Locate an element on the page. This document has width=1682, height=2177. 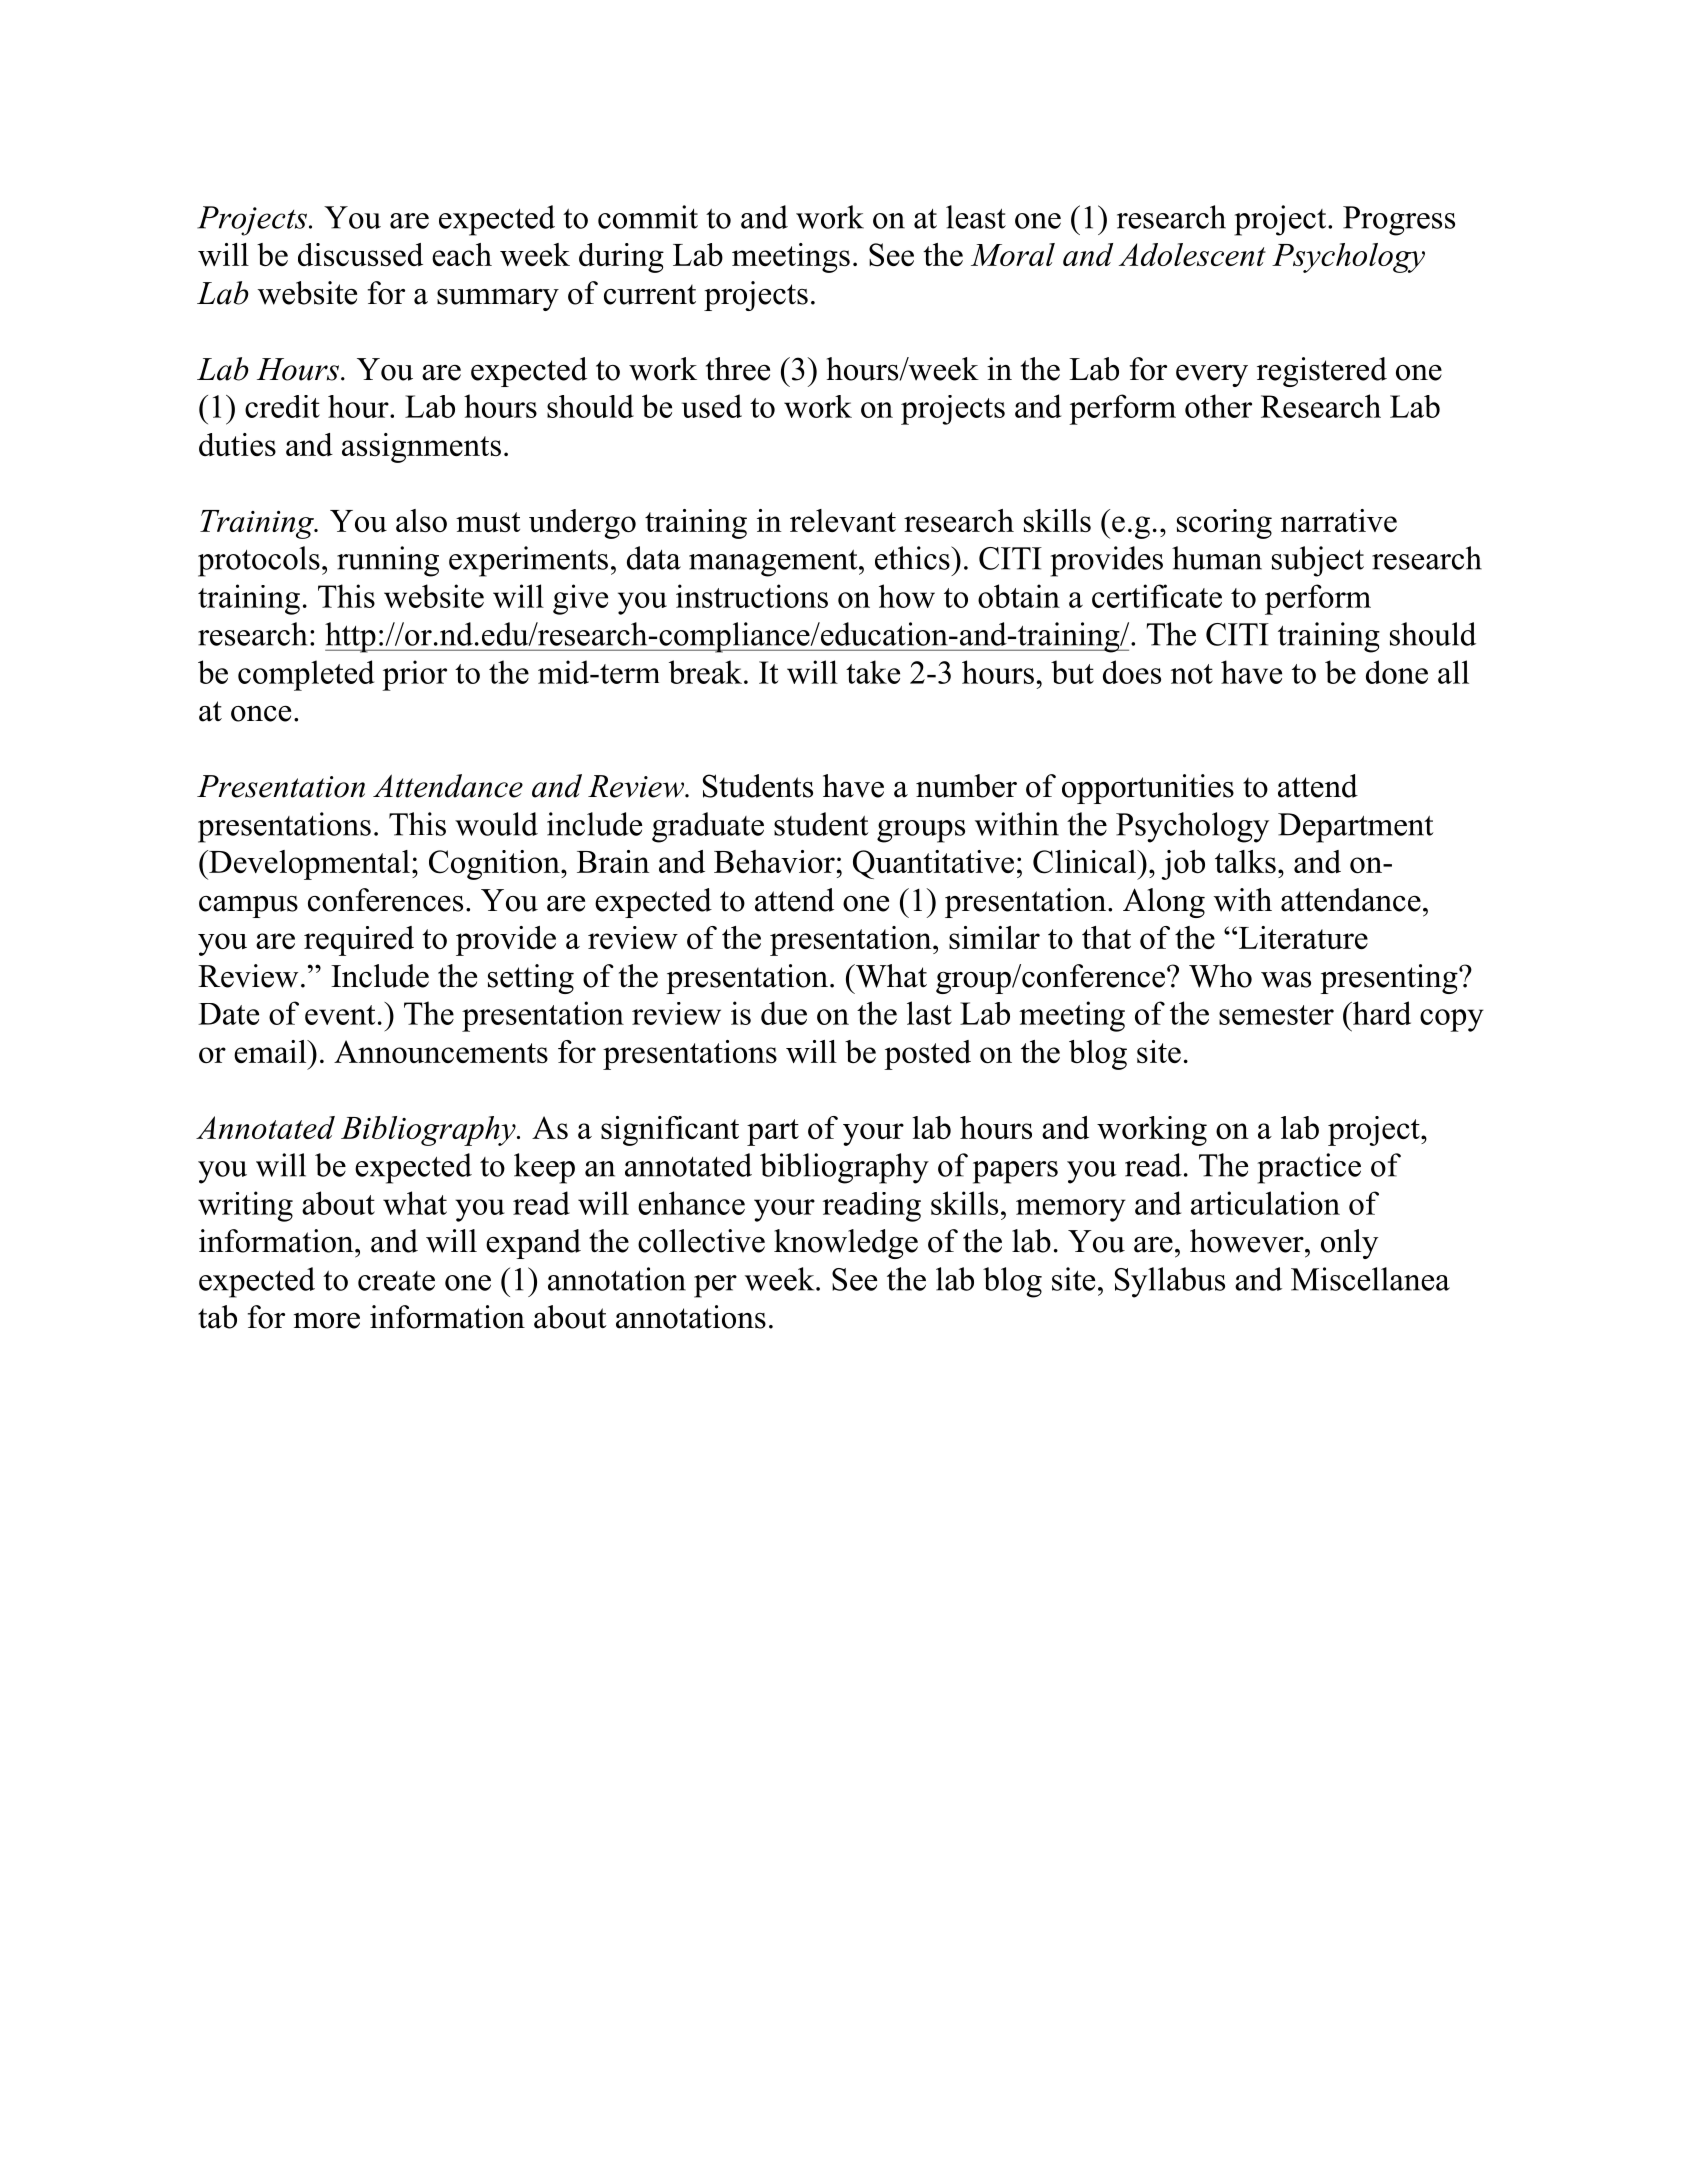
Adolescent is located at coordinates (1192, 254).
